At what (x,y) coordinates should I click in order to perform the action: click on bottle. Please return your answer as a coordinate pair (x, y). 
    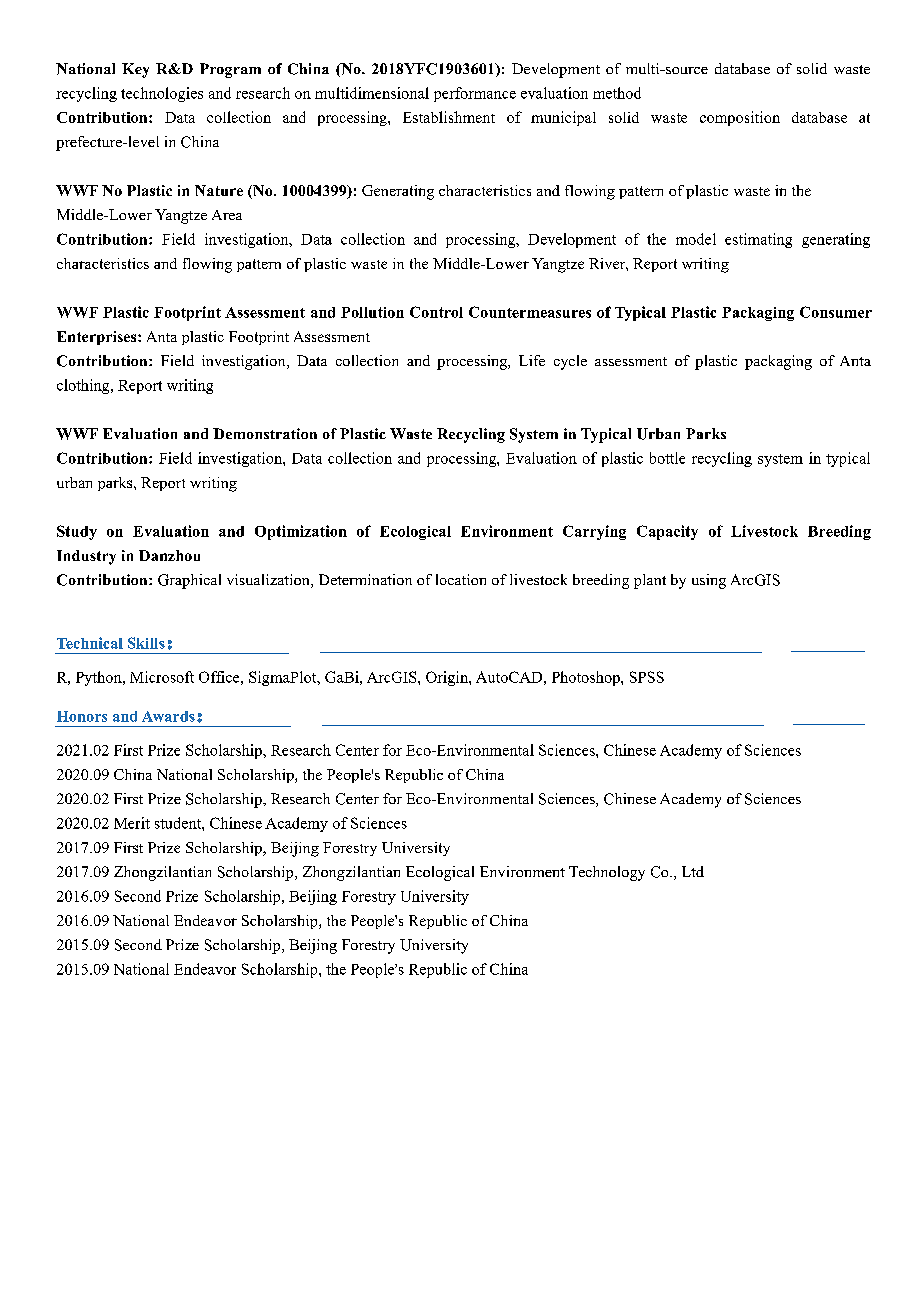
    Looking at the image, I should click on (667, 458).
